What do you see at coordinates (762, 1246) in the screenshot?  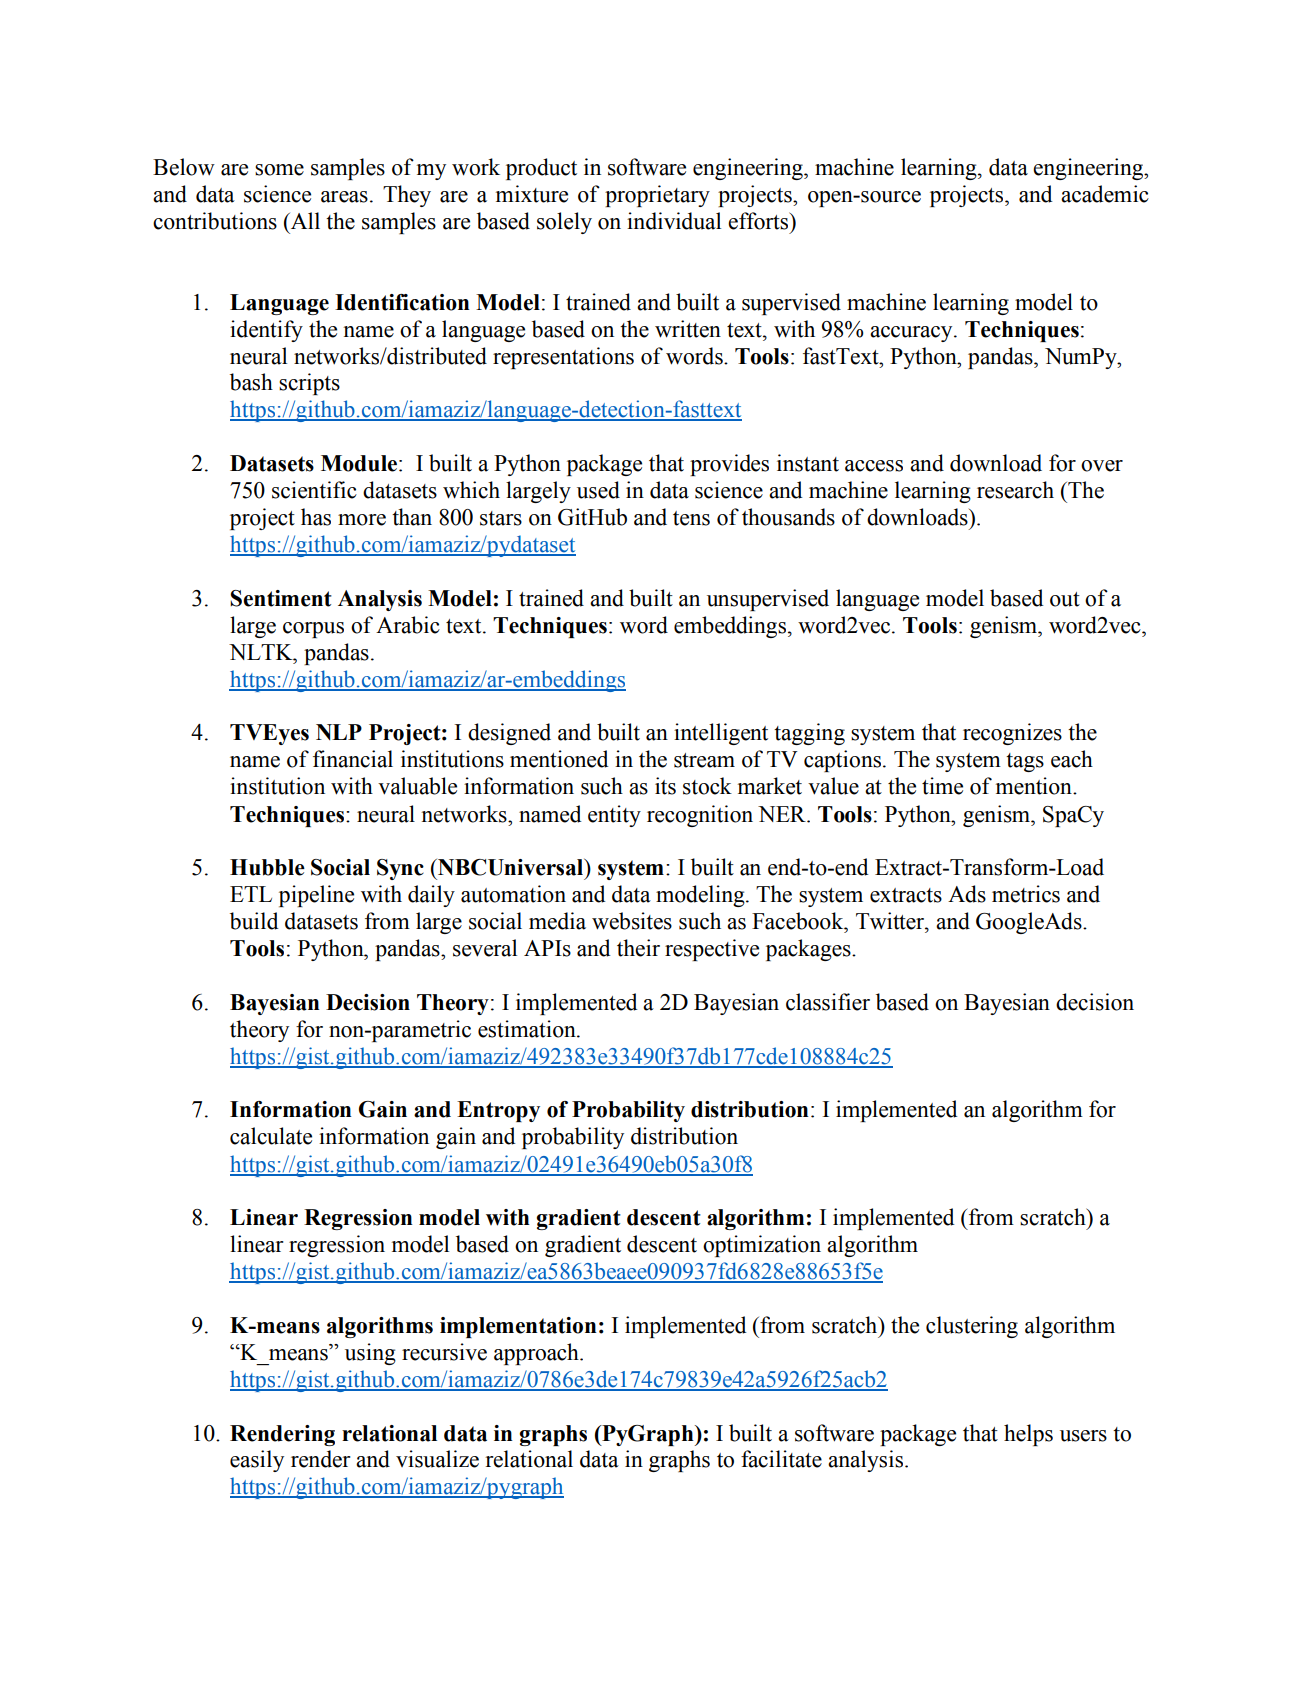 I see `optimization` at bounding box center [762, 1246].
